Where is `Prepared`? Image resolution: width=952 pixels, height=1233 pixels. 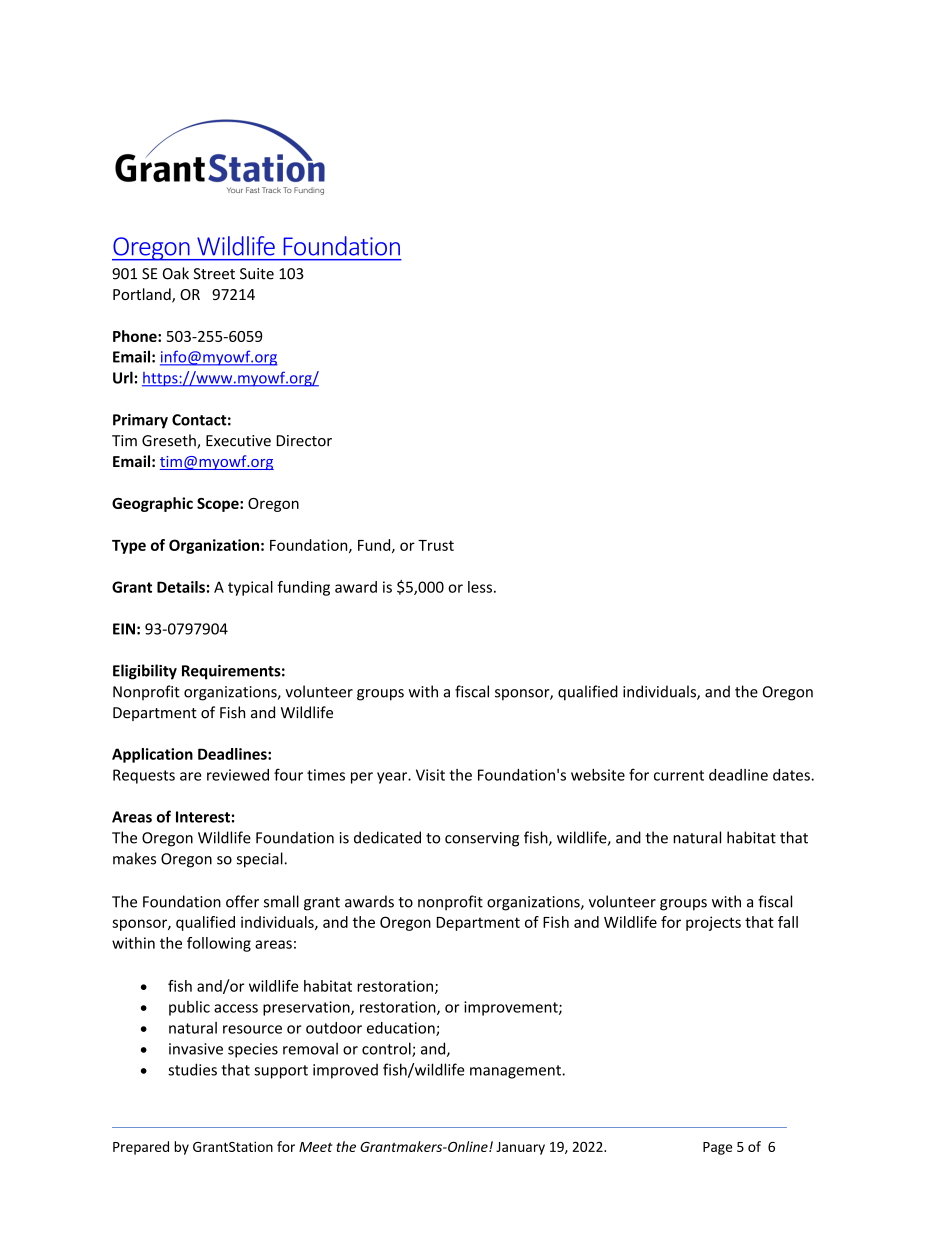 Prepared is located at coordinates (141, 1148).
